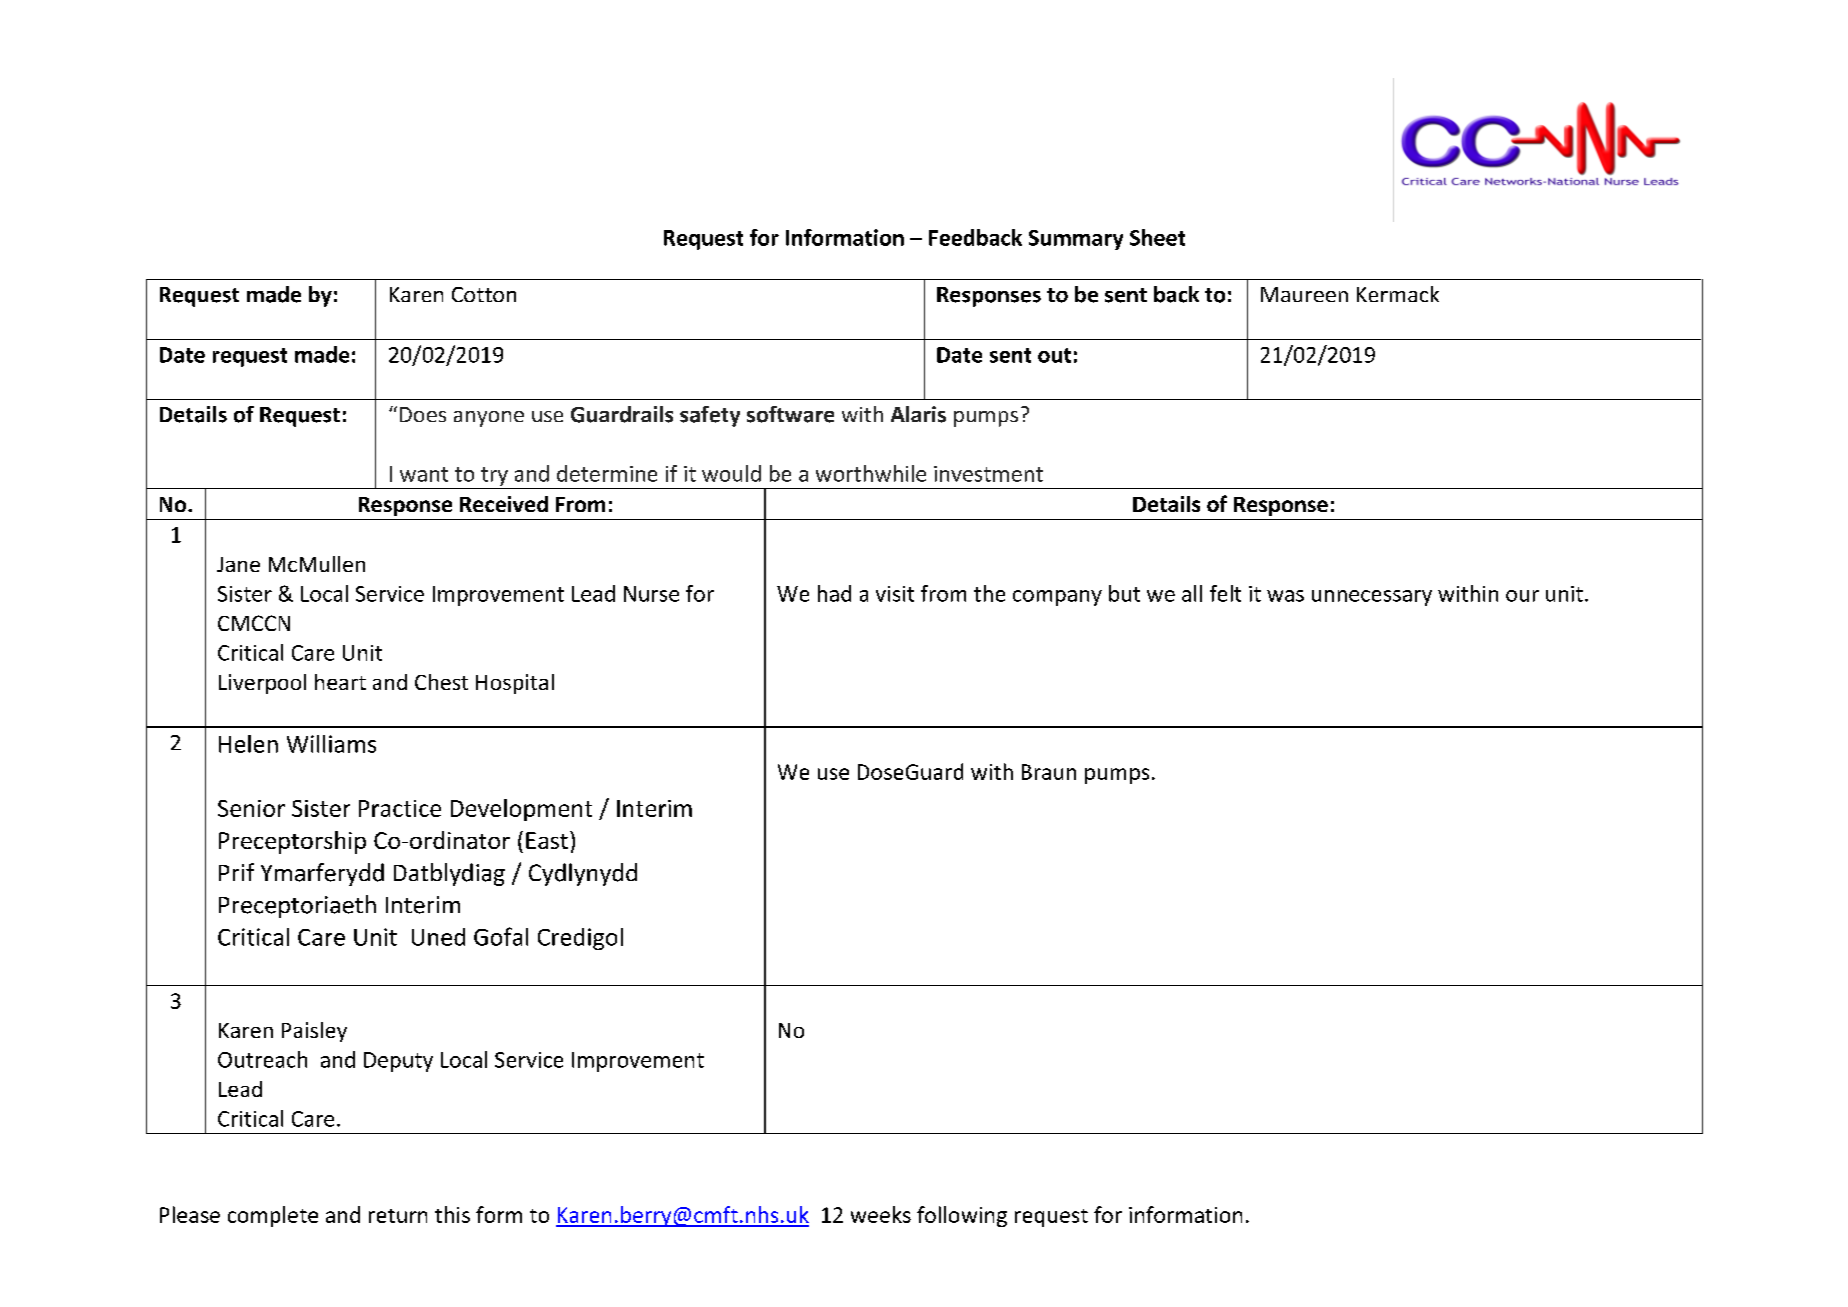 Image resolution: width=1848 pixels, height=1307 pixels. What do you see at coordinates (1372, 598) in the document?
I see `unnecessary` at bounding box center [1372, 598].
